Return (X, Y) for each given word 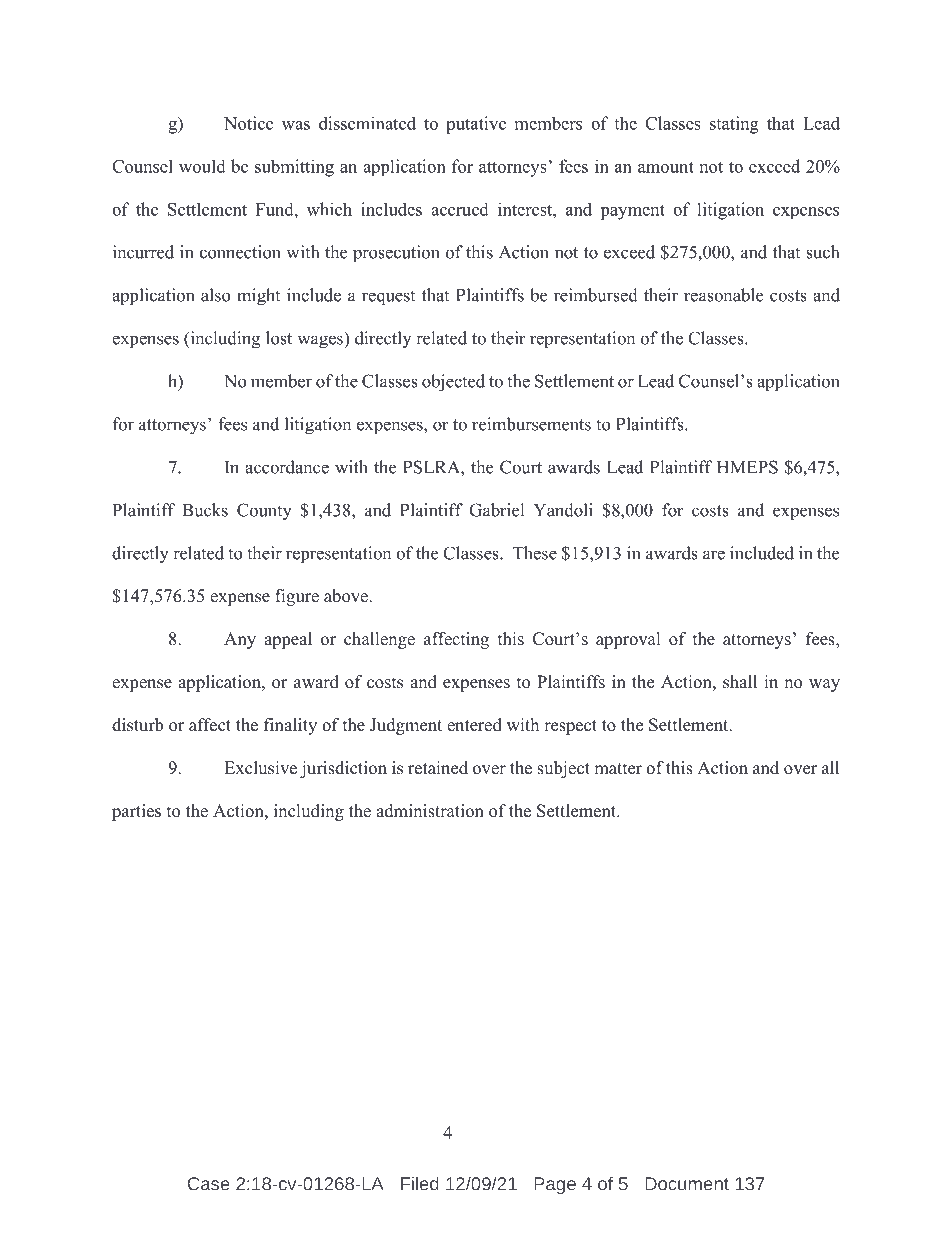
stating (734, 125)
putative (476, 125)
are (714, 555)
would (202, 166)
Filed (420, 1183)
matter (618, 769)
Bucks (205, 510)
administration (430, 811)
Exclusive (260, 768)
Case (209, 1184)
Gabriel (496, 510)
